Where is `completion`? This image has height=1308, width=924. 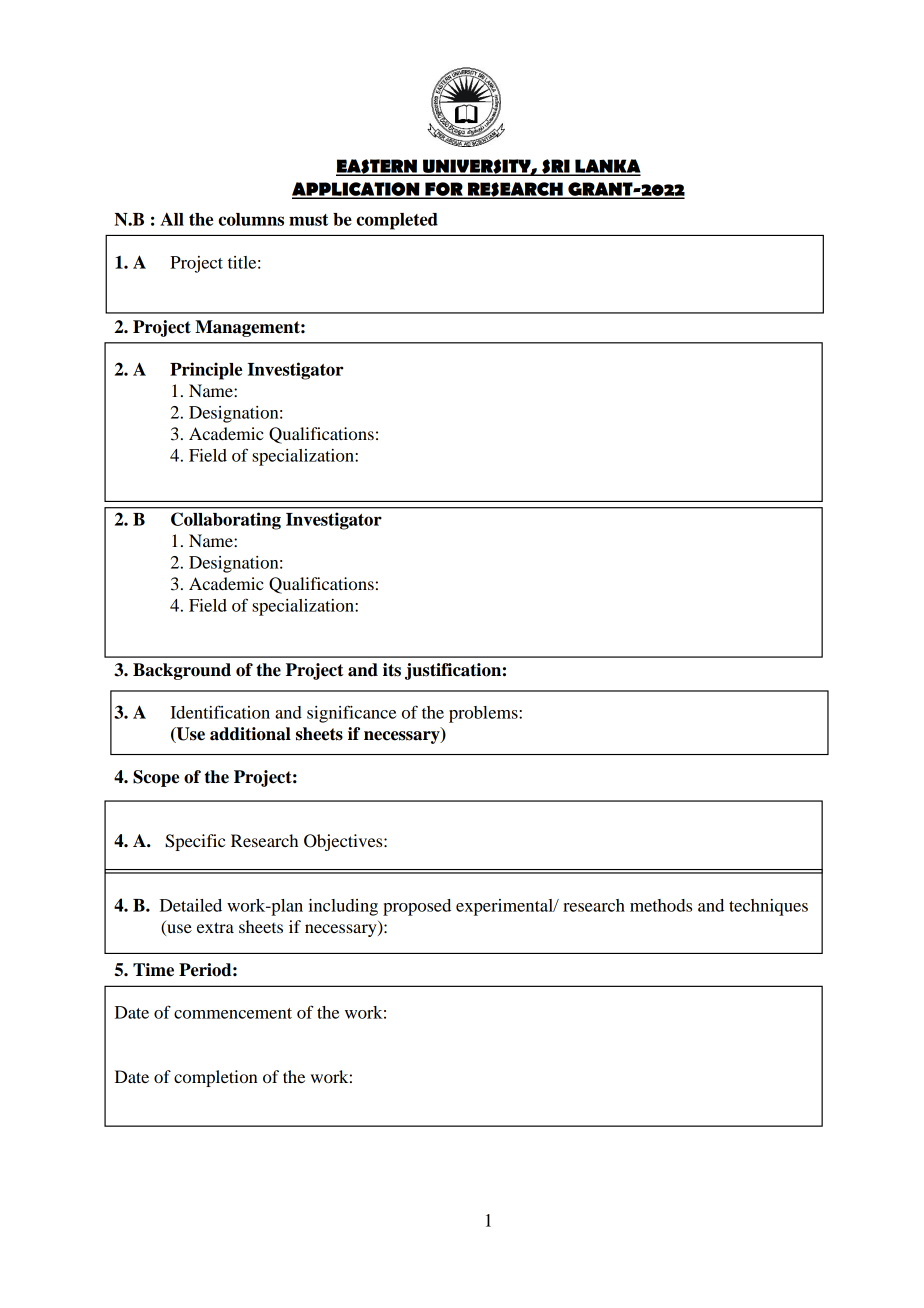 completion is located at coordinates (215, 1078).
